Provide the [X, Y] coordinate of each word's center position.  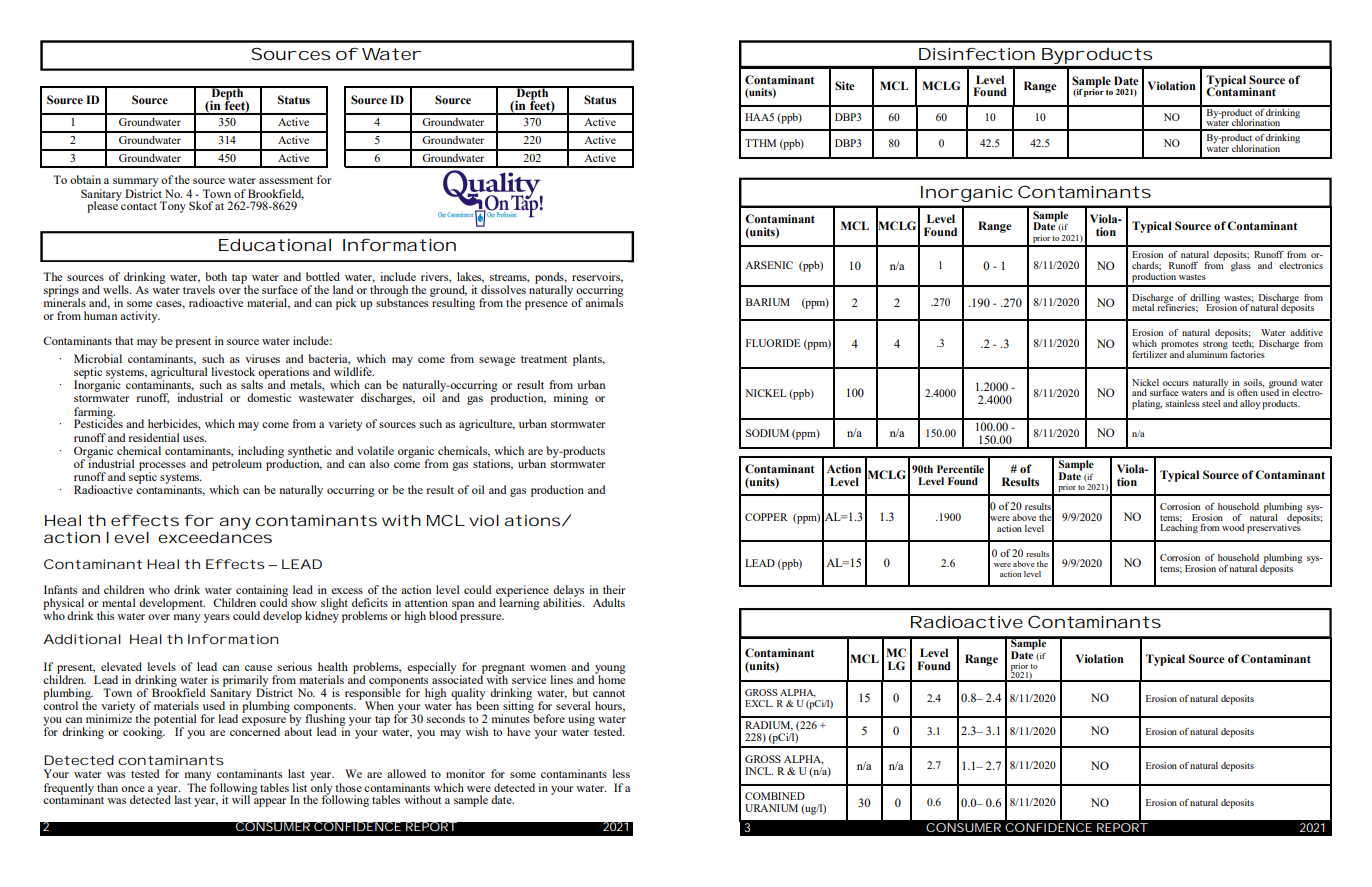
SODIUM [767, 433]
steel [1211, 403]
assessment [286, 180]
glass [1241, 267]
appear [270, 802]
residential [153, 437]
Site [845, 85]
